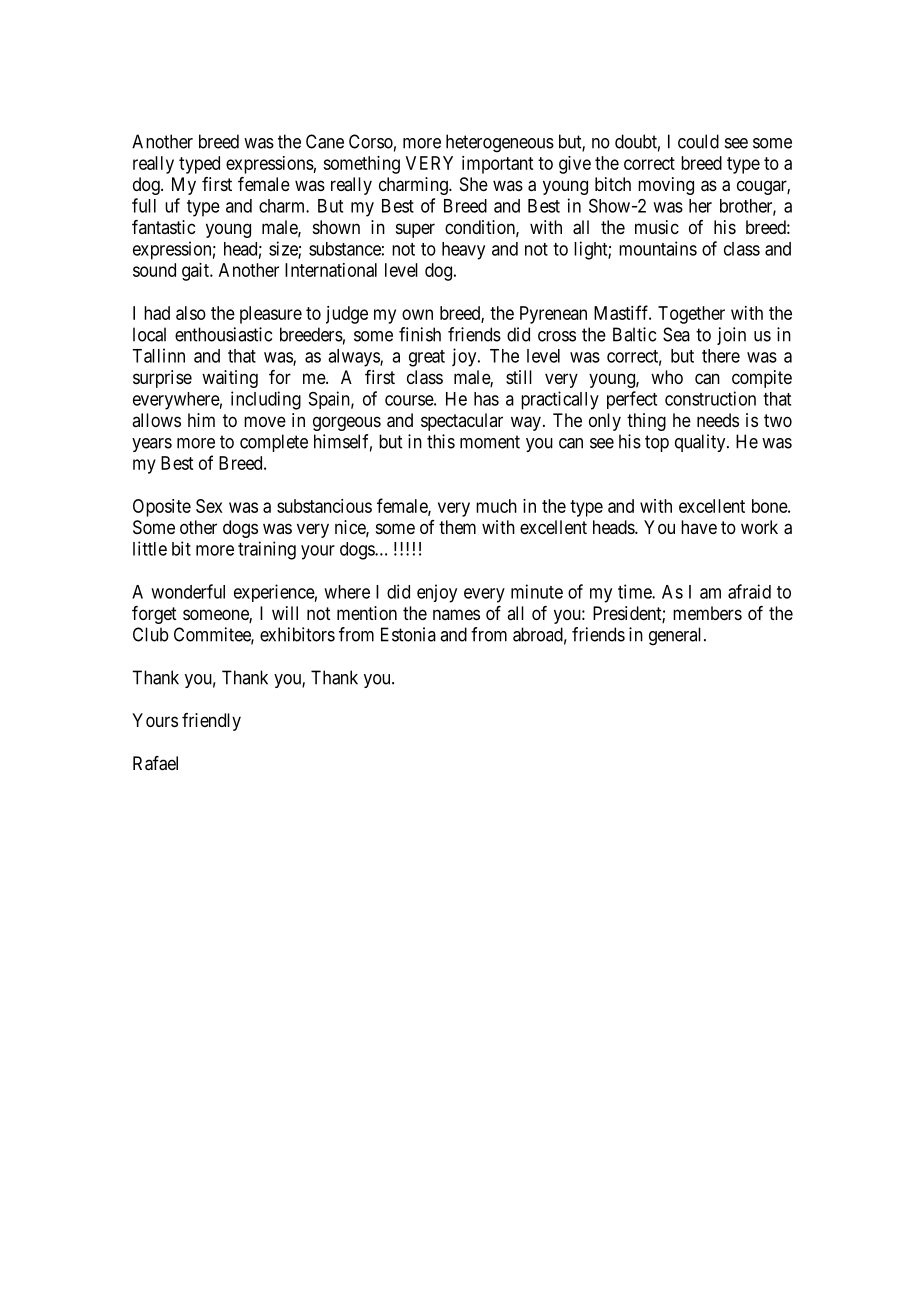  What do you see at coordinates (441, 441) in the document?
I see `this` at bounding box center [441, 441].
